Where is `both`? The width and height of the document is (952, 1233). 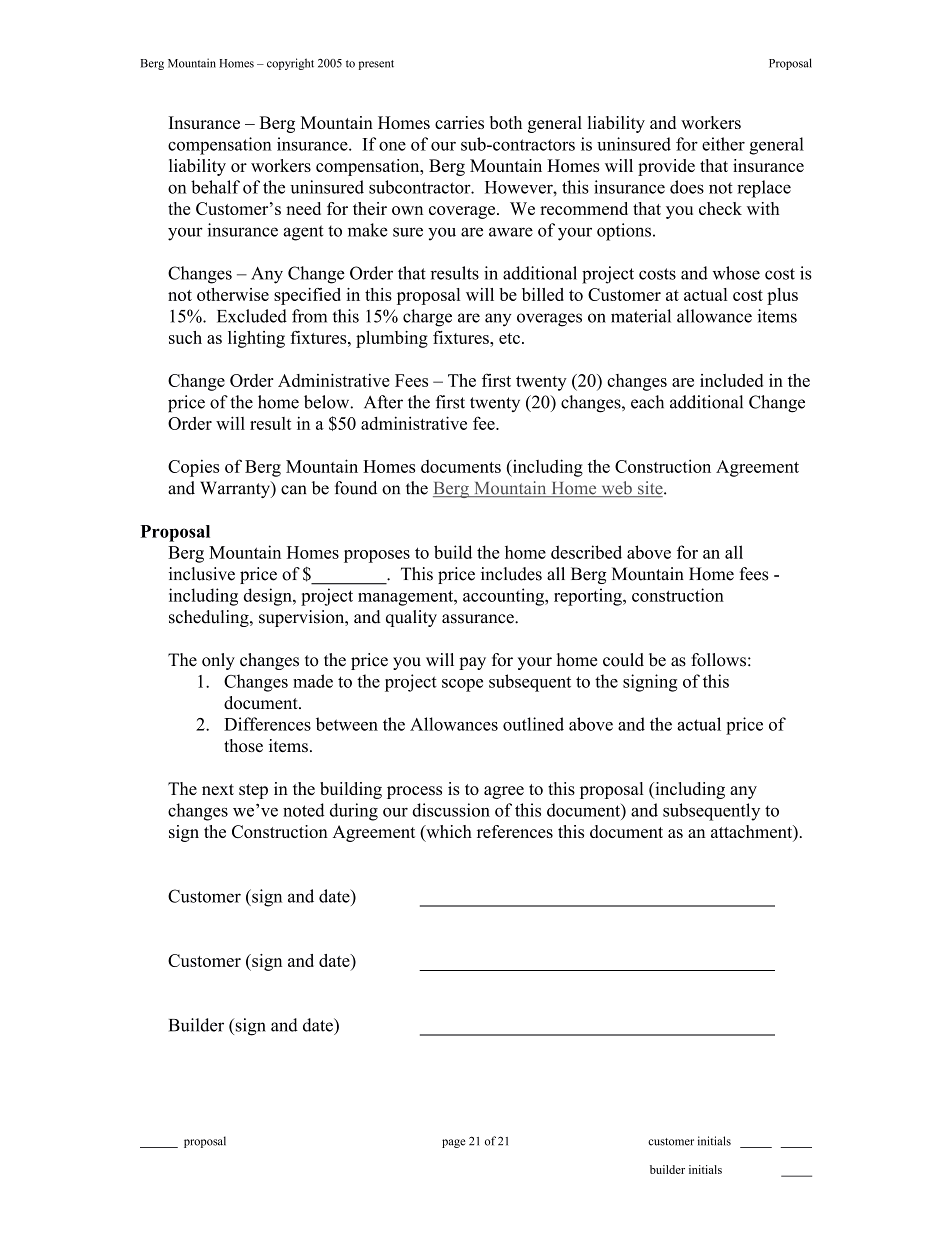 both is located at coordinates (506, 122).
